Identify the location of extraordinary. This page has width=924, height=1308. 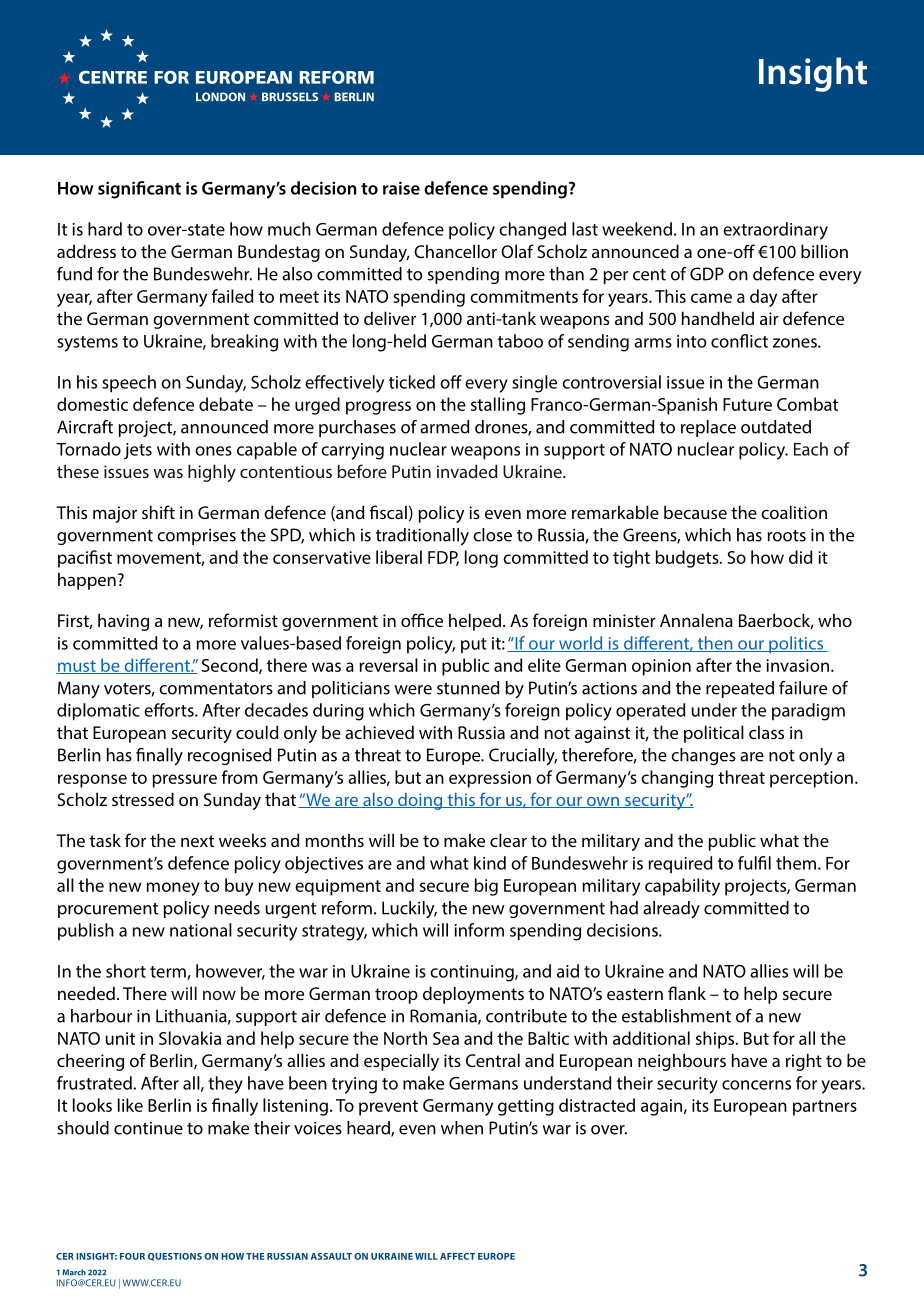
(775, 231).
